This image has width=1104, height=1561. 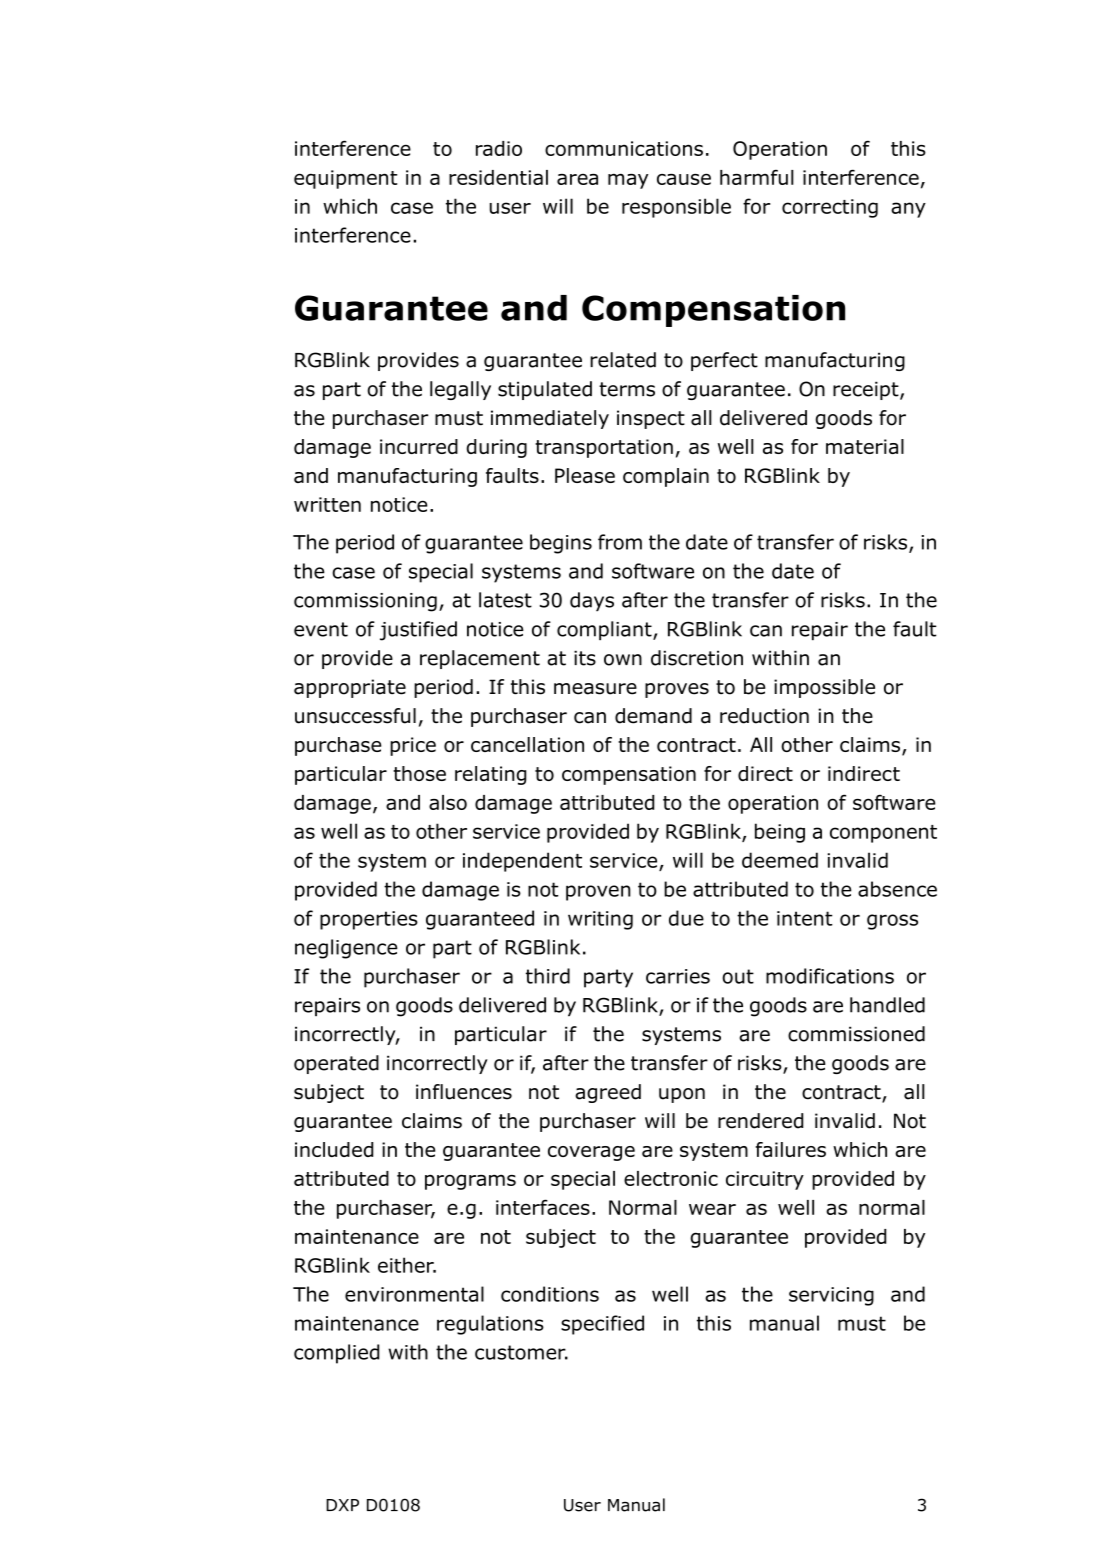 I want to click on servicing, so click(x=831, y=1296).
